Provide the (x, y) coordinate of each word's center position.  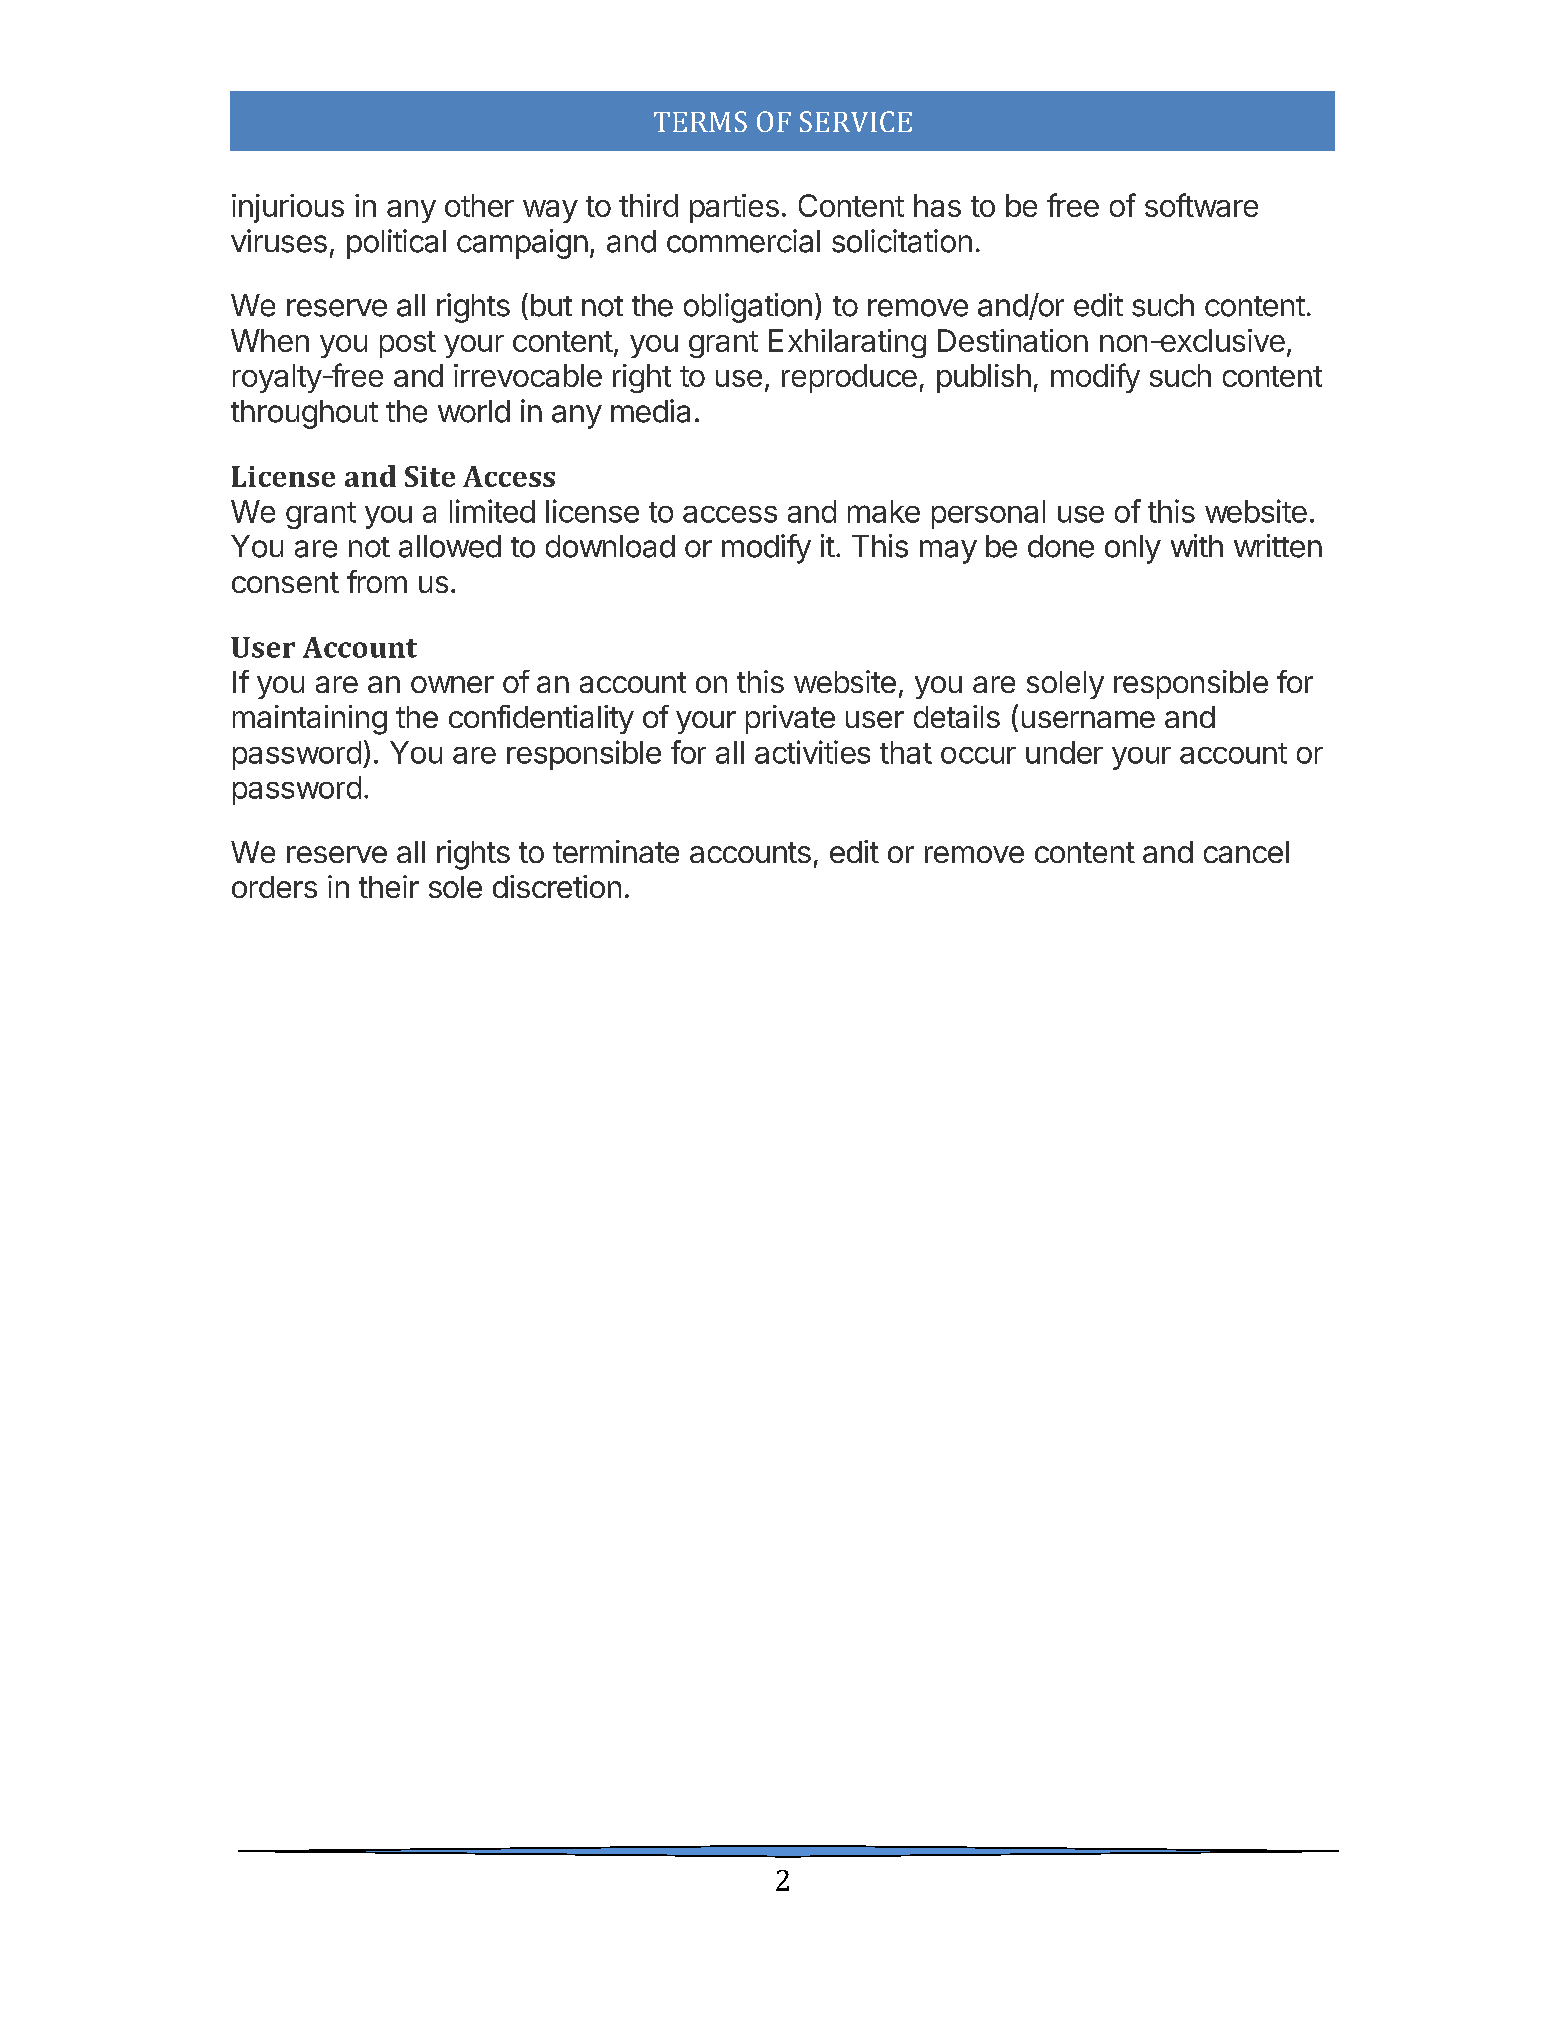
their (389, 886)
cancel (1246, 852)
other (479, 205)
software (1201, 205)
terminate (616, 851)
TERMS (700, 121)
